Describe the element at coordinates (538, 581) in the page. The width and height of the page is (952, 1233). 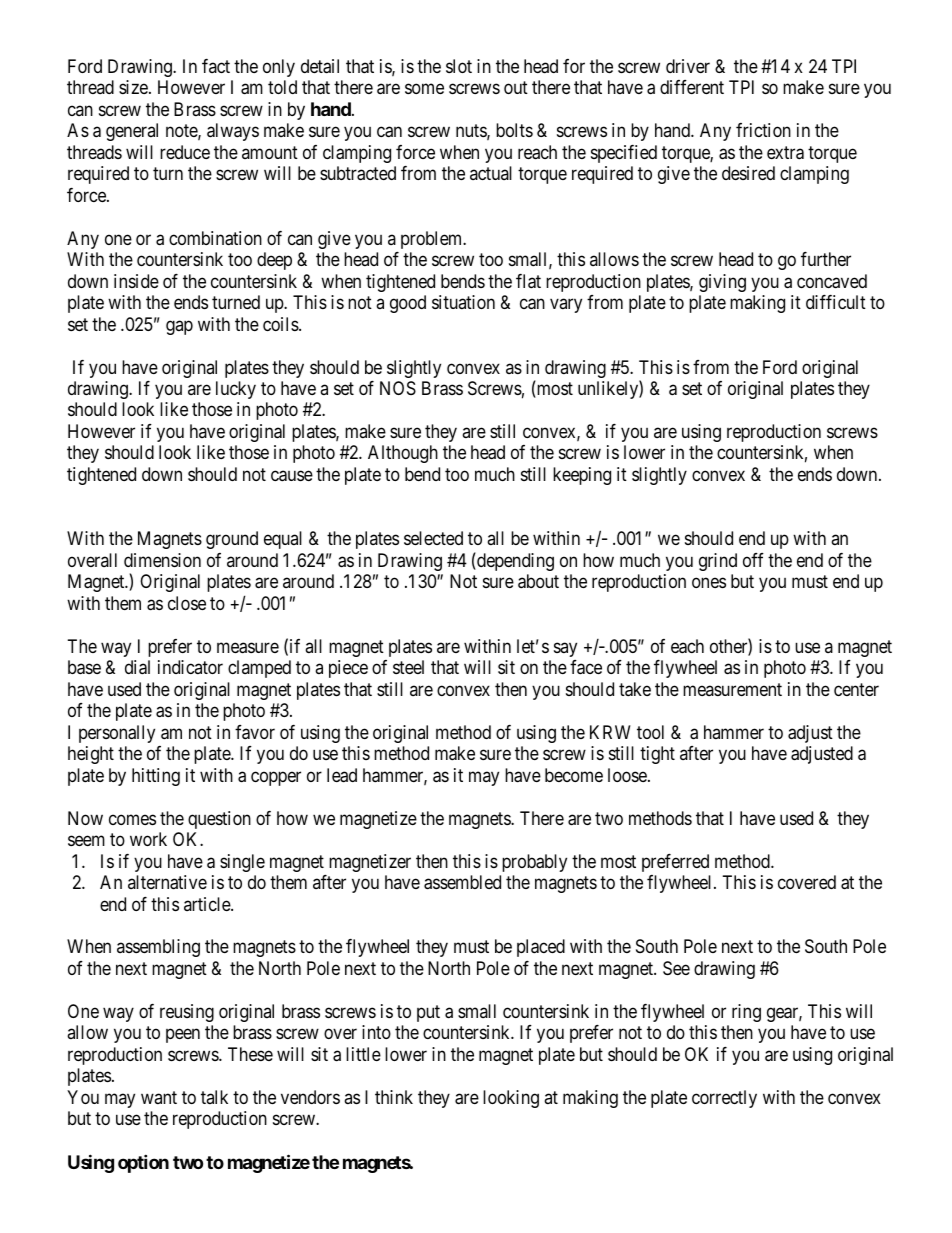
I see `about` at that location.
